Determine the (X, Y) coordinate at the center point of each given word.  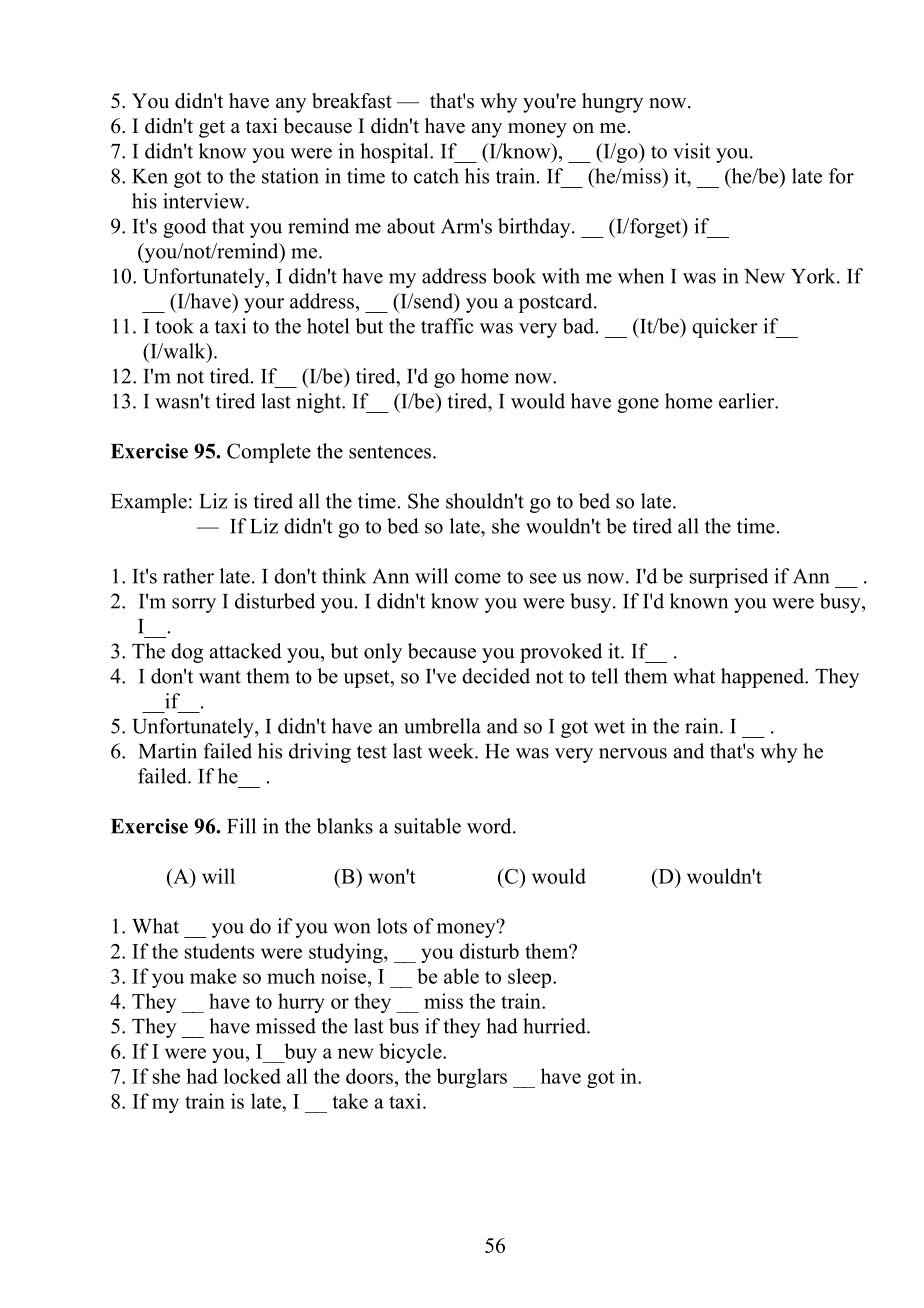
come (478, 578)
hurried (555, 1026)
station (290, 176)
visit (692, 151)
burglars (471, 1078)
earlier (748, 401)
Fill (241, 826)
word (490, 826)
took (175, 326)
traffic (447, 326)
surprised (729, 578)
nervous (633, 753)
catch (436, 176)
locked (252, 1076)
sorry (194, 605)
